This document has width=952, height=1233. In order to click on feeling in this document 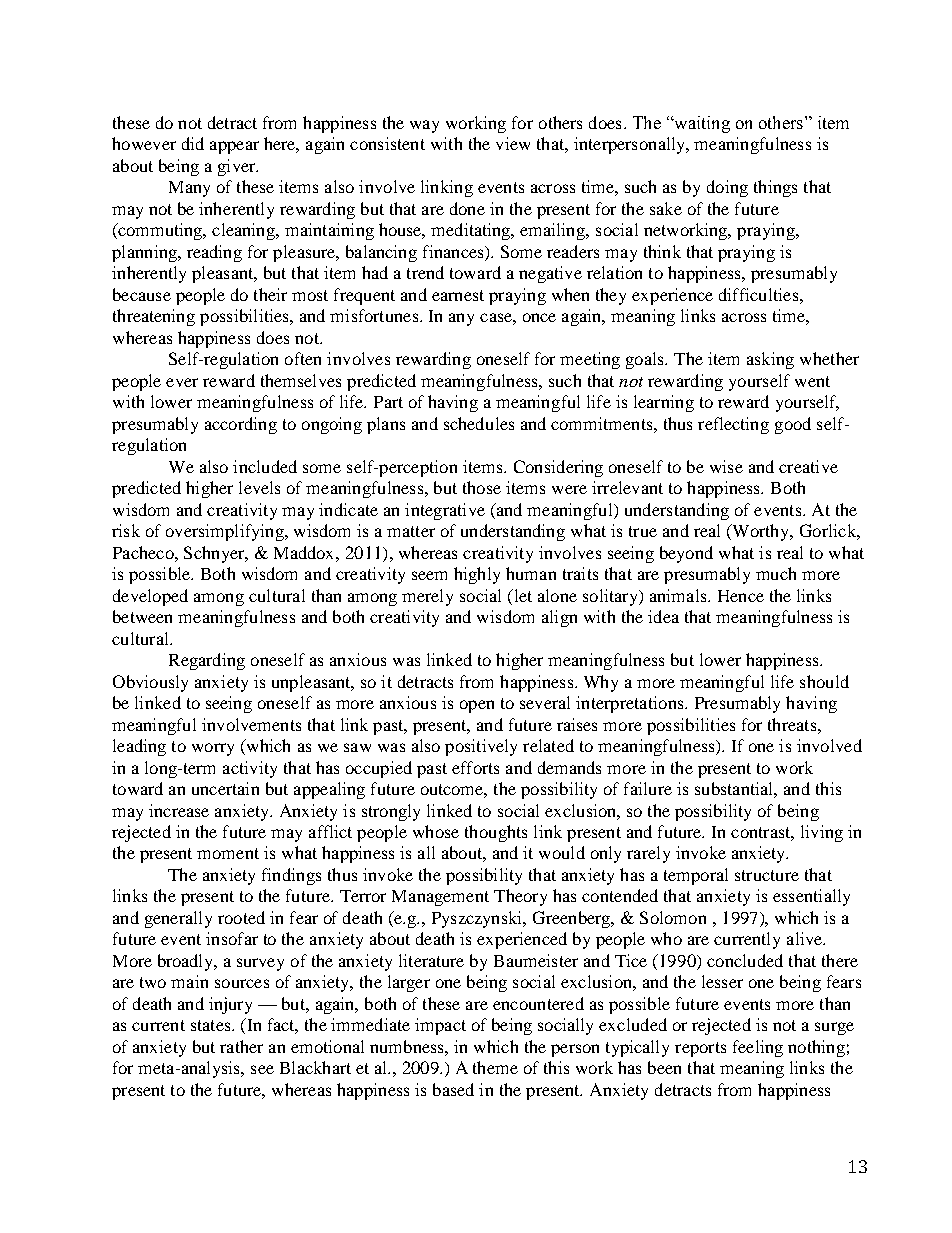, I will do `click(758, 1048)`.
